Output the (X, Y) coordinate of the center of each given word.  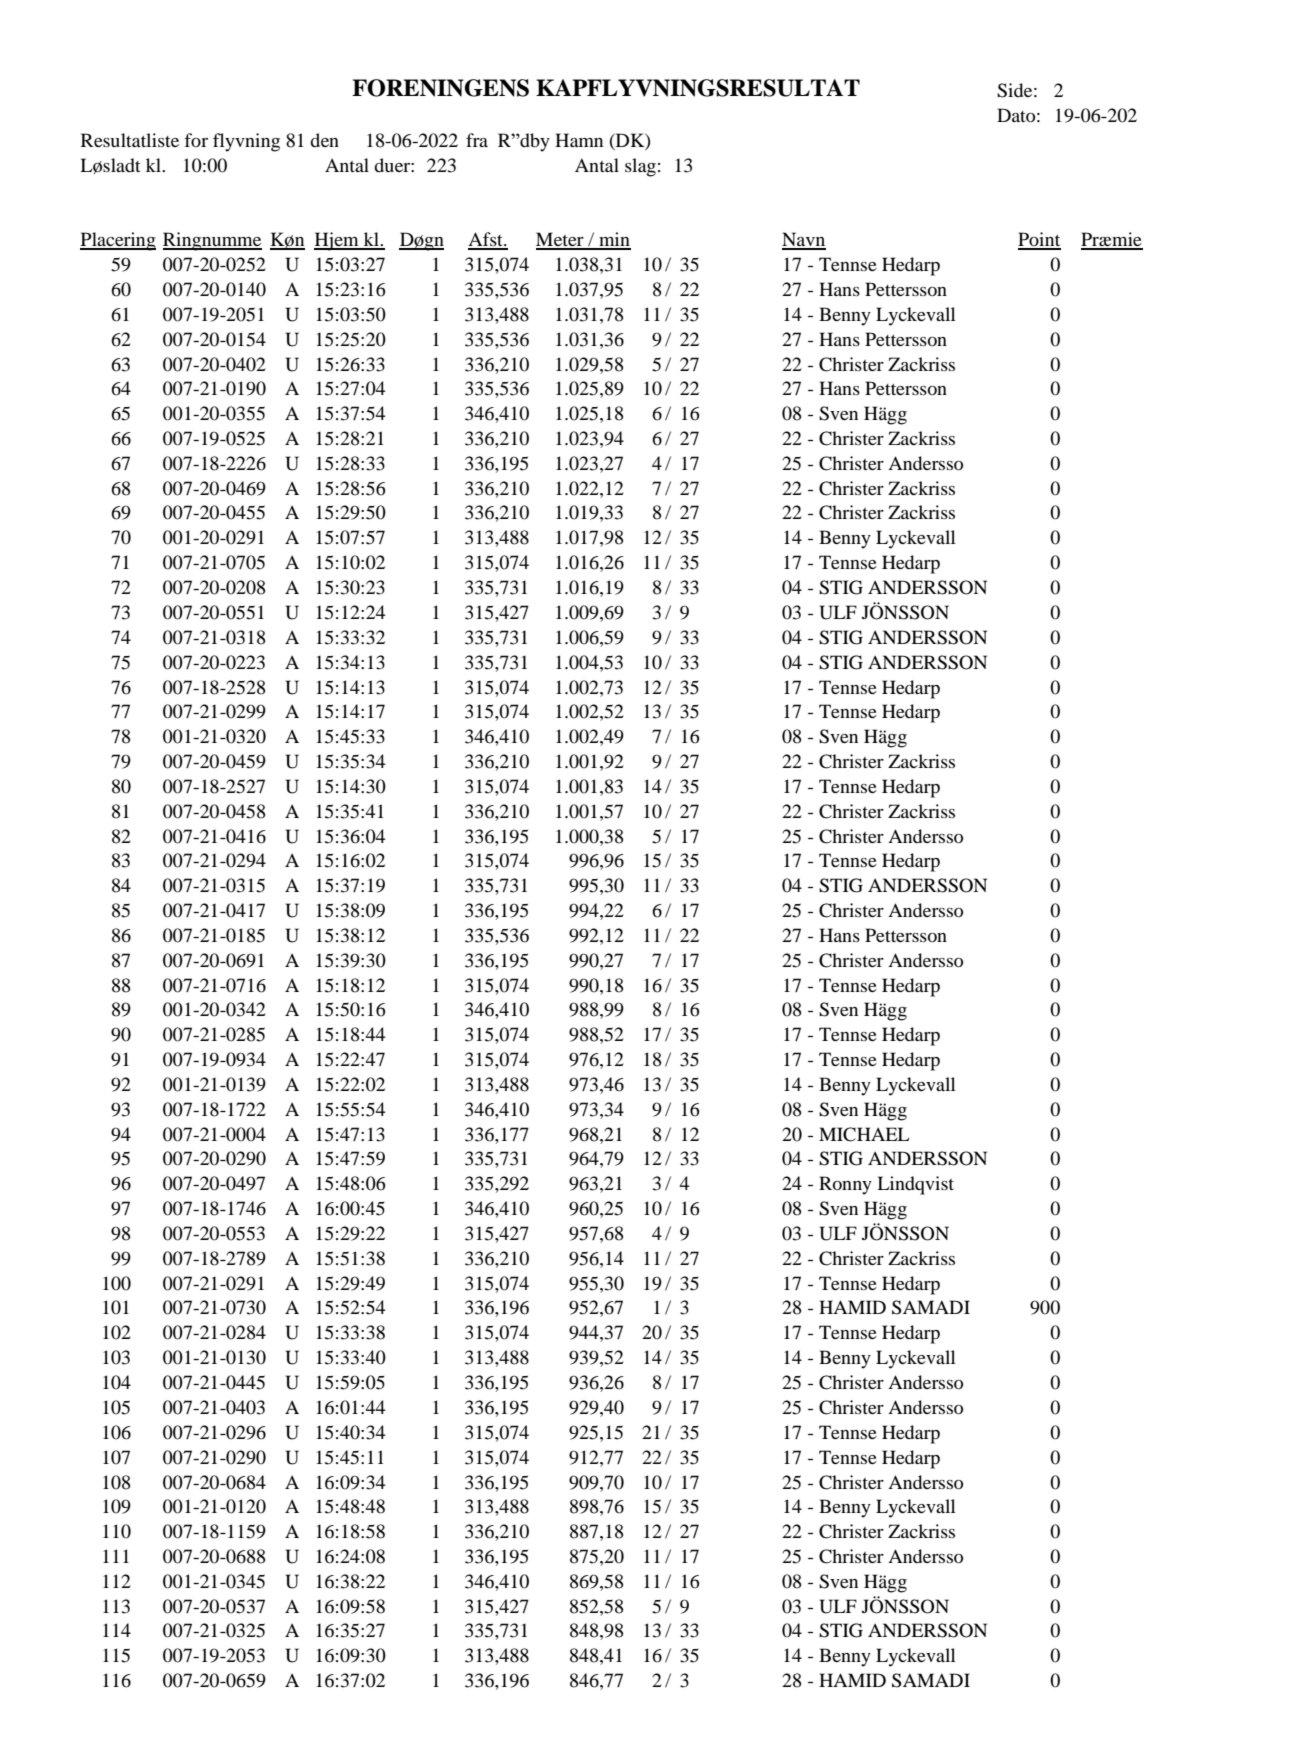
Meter (561, 240)
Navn (804, 240)
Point (1039, 240)
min (614, 240)
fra (477, 140)
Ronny (845, 1185)
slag (640, 167)
